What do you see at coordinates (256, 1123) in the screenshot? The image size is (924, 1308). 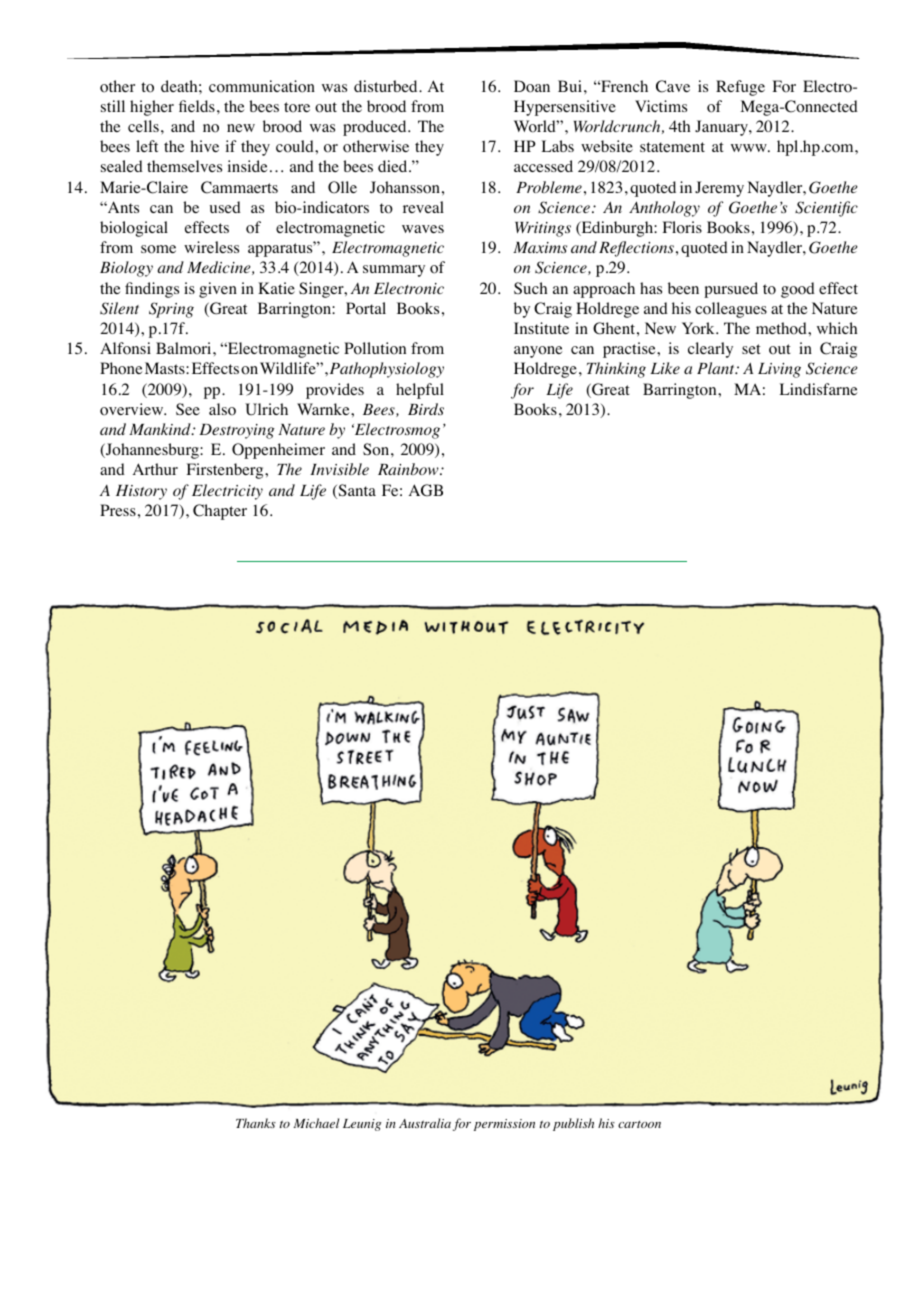 I see `Thanks` at bounding box center [256, 1123].
